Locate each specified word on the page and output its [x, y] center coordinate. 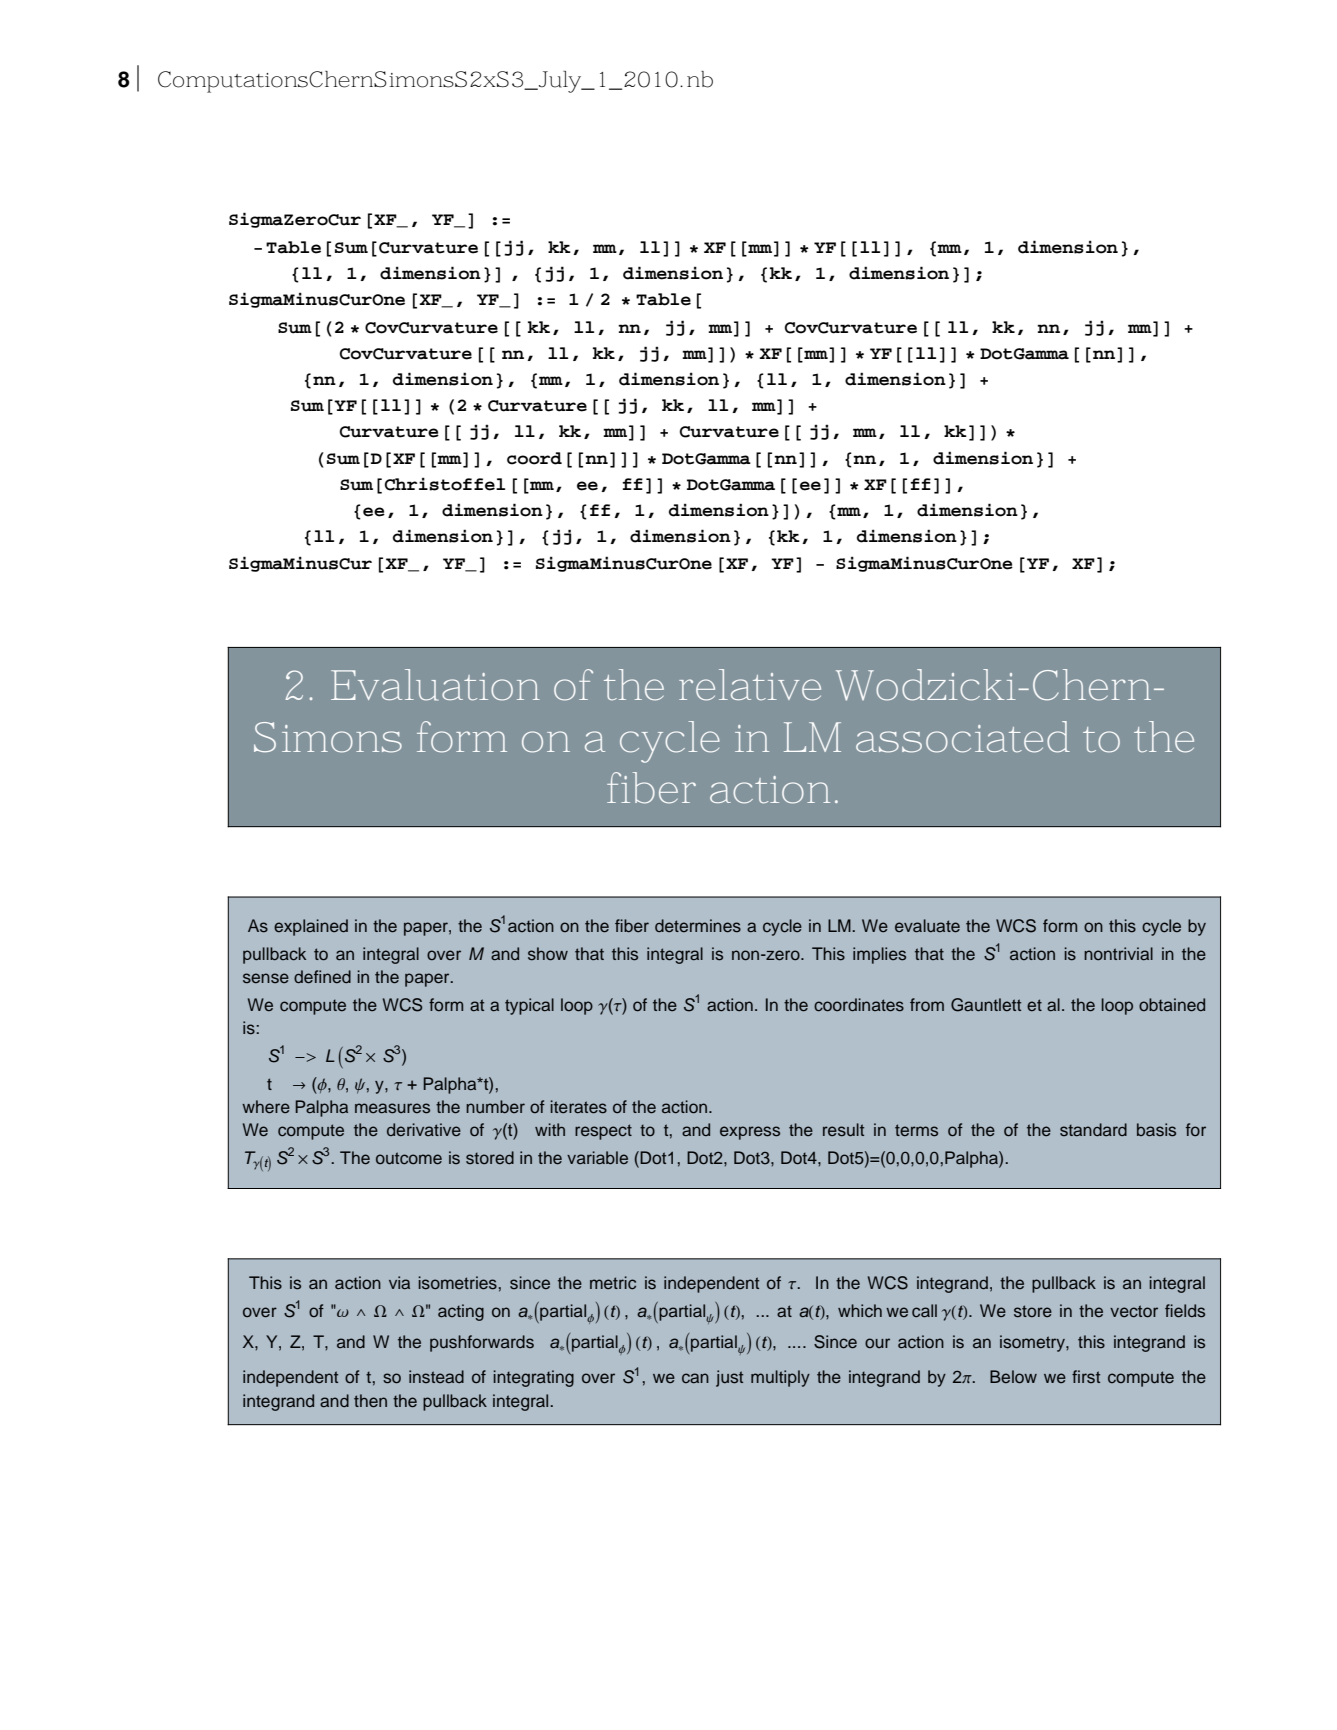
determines [698, 926]
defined [322, 977]
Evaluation [435, 685]
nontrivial [1118, 954]
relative [750, 685]
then [370, 1401]
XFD [1087, 565]
